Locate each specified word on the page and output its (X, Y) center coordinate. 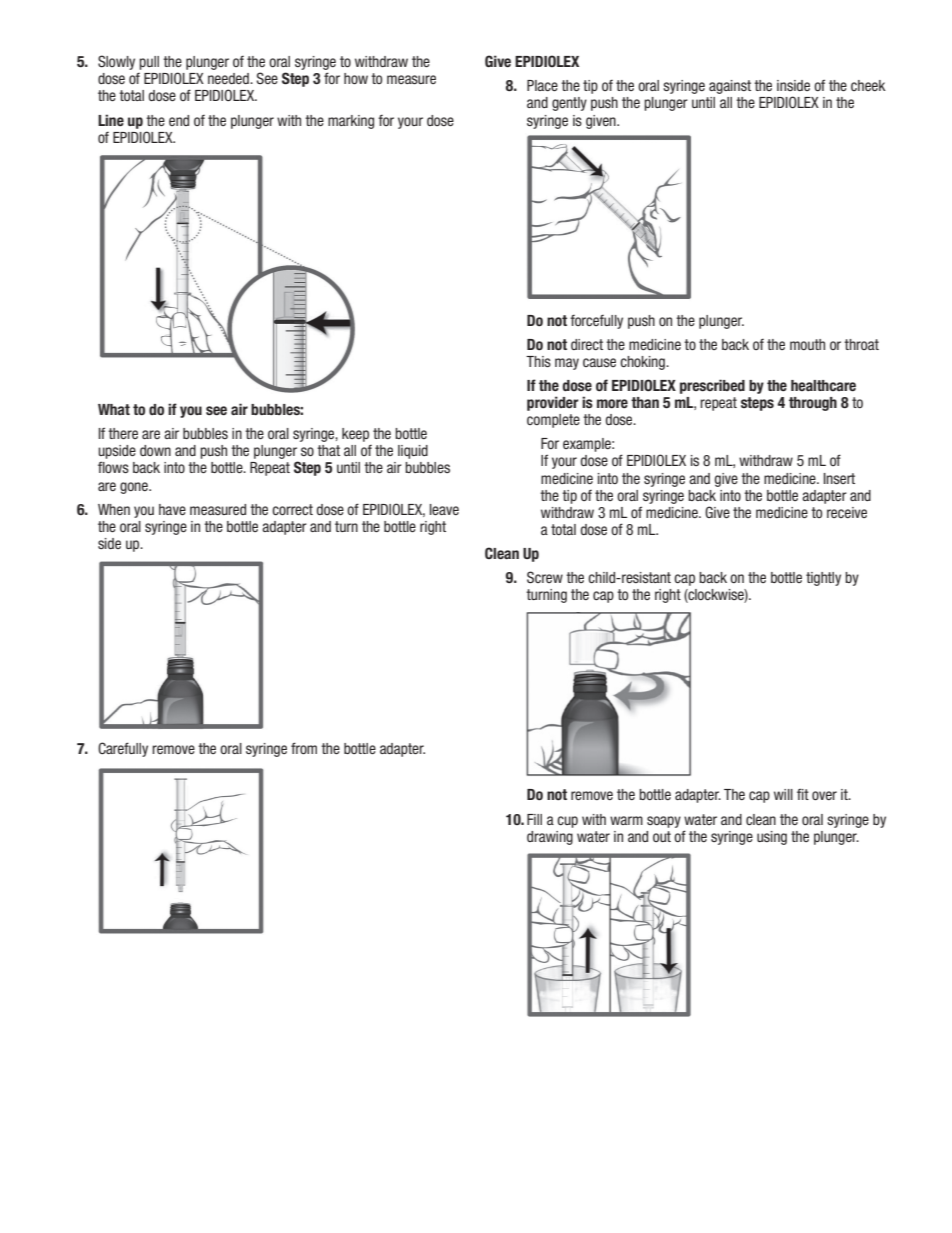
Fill (534, 819)
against (730, 87)
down (155, 450)
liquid (413, 452)
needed (229, 78)
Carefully (123, 749)
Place (542, 85)
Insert (839, 478)
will (783, 794)
